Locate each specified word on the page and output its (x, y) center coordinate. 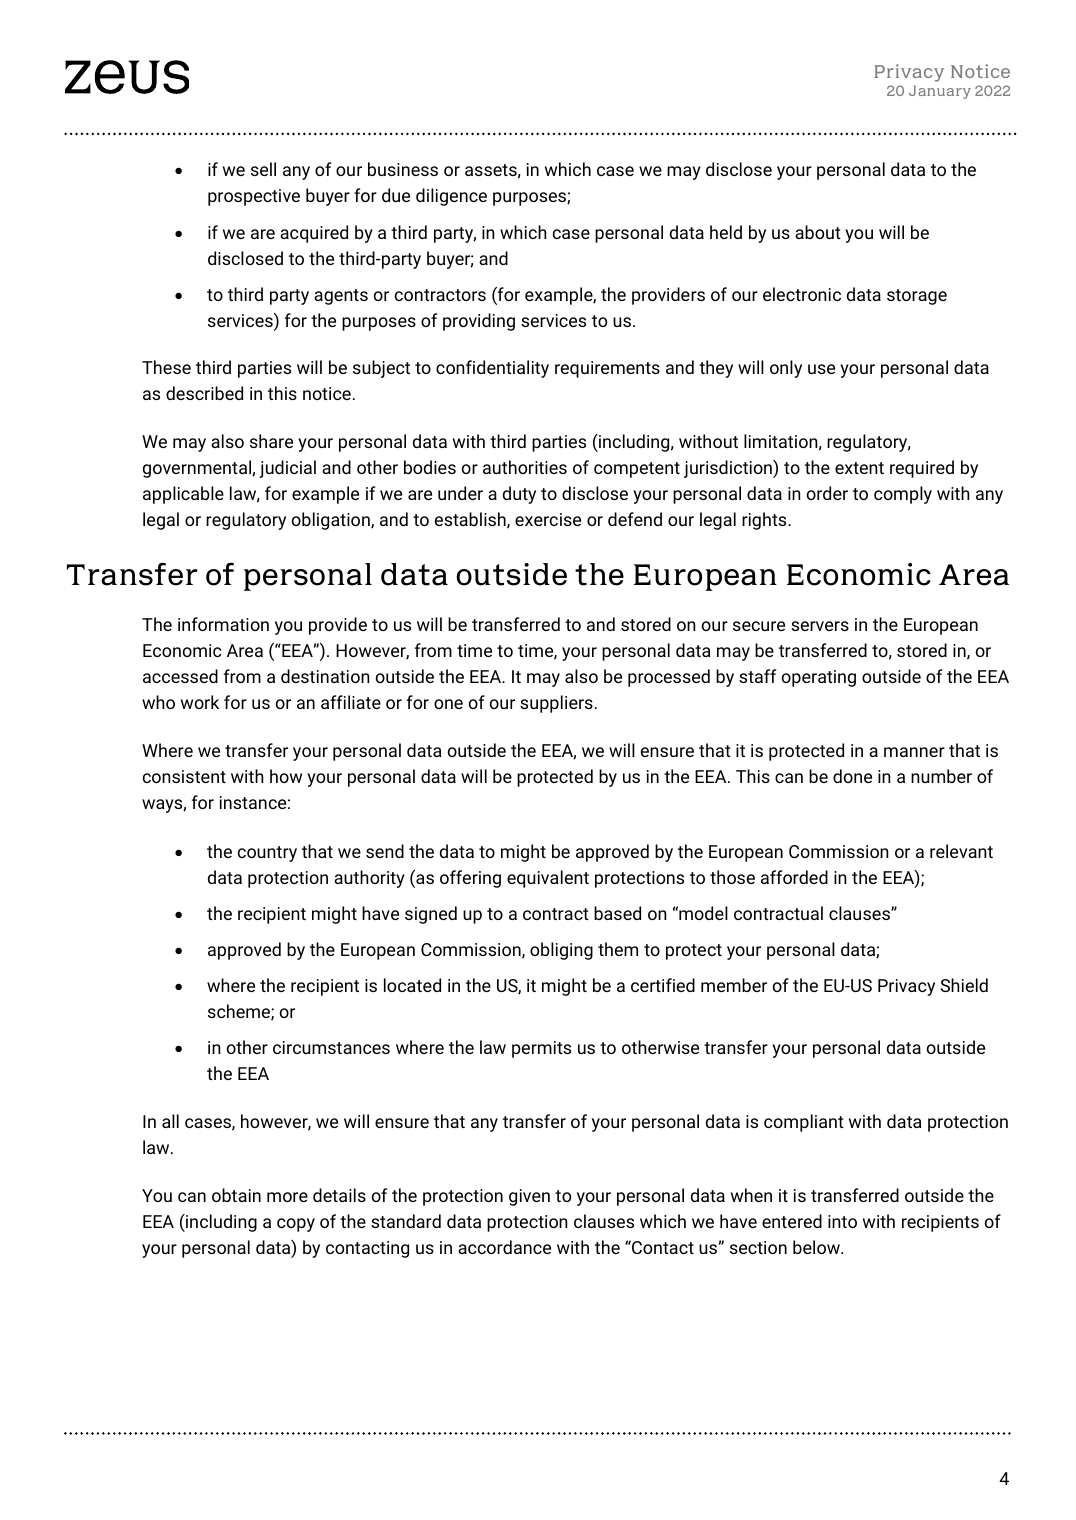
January (940, 92)
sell (263, 169)
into (842, 1221)
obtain (236, 1195)
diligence (451, 197)
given (529, 1197)
